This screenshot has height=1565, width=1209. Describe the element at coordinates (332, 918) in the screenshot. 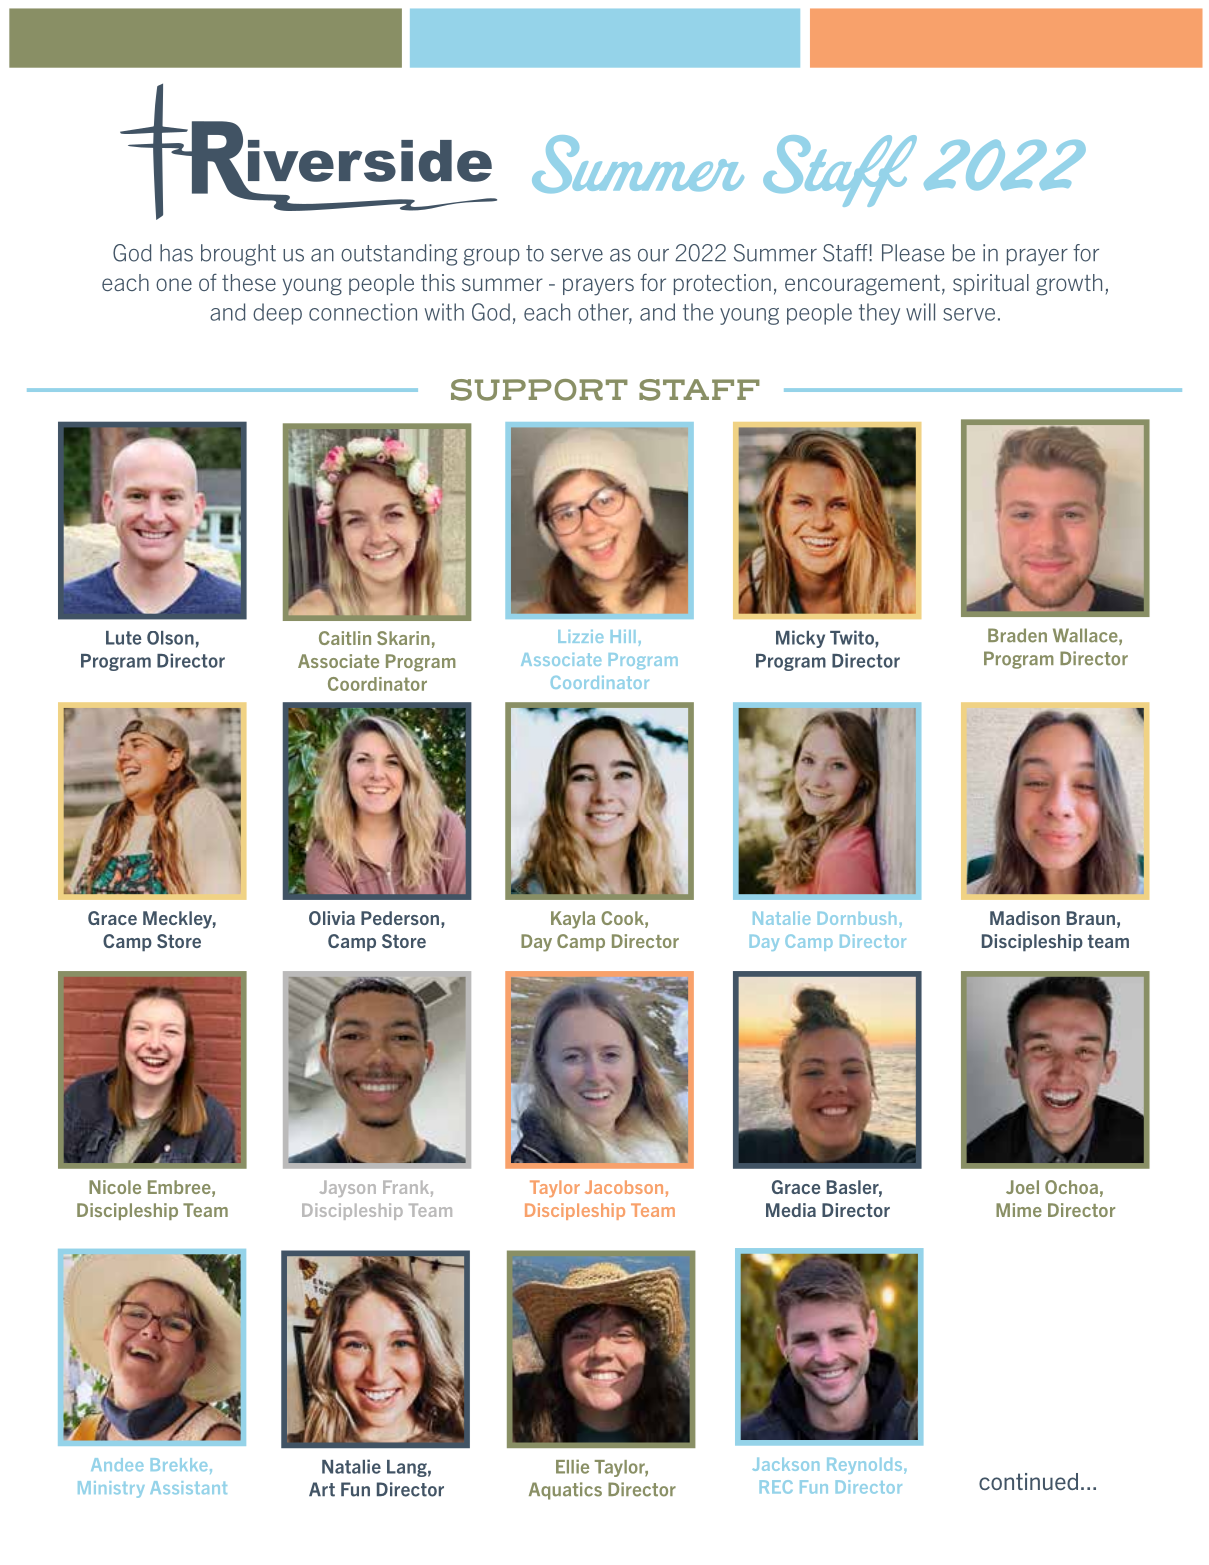

I see `Olivia` at that location.
